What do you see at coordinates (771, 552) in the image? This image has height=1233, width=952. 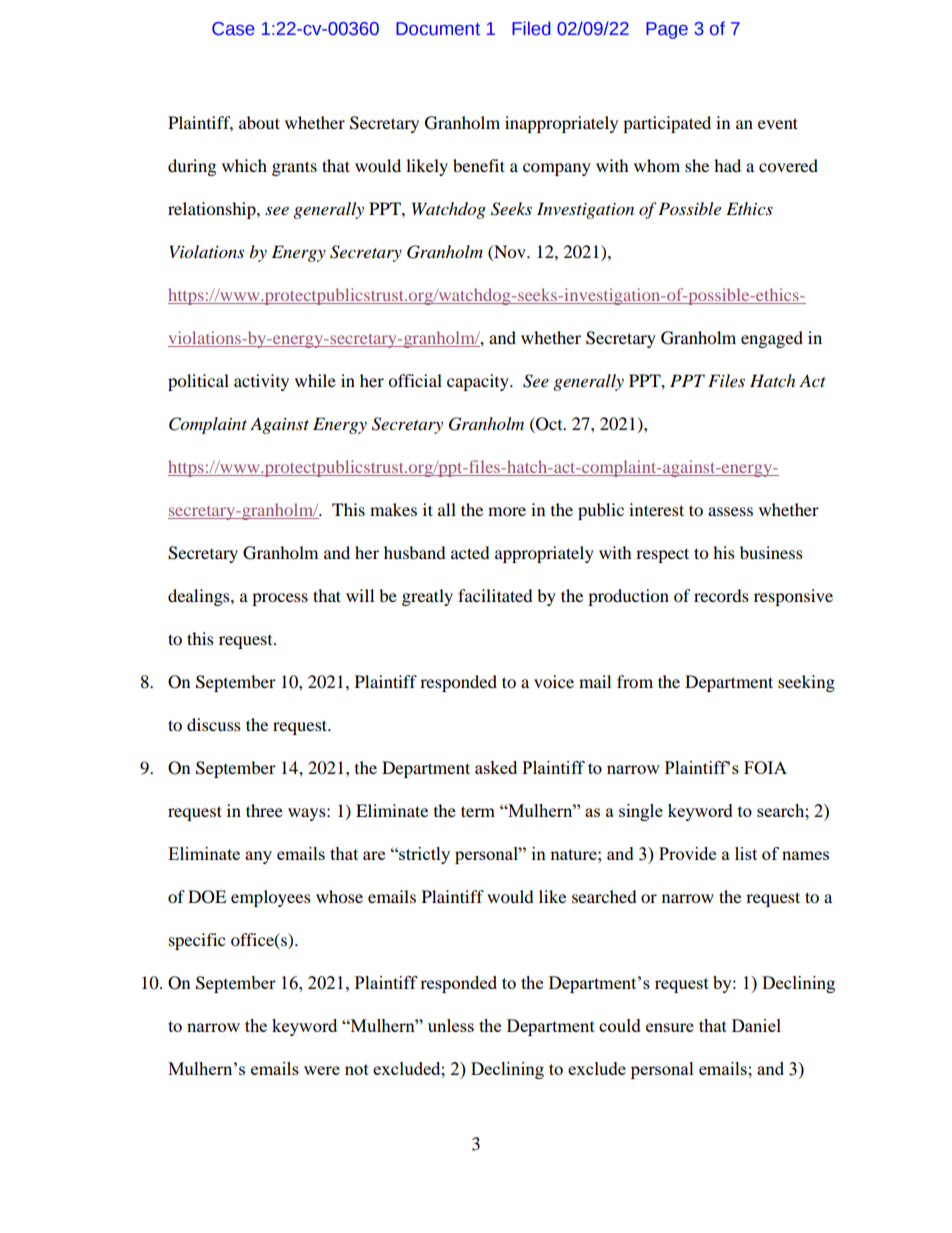 I see `business` at bounding box center [771, 552].
